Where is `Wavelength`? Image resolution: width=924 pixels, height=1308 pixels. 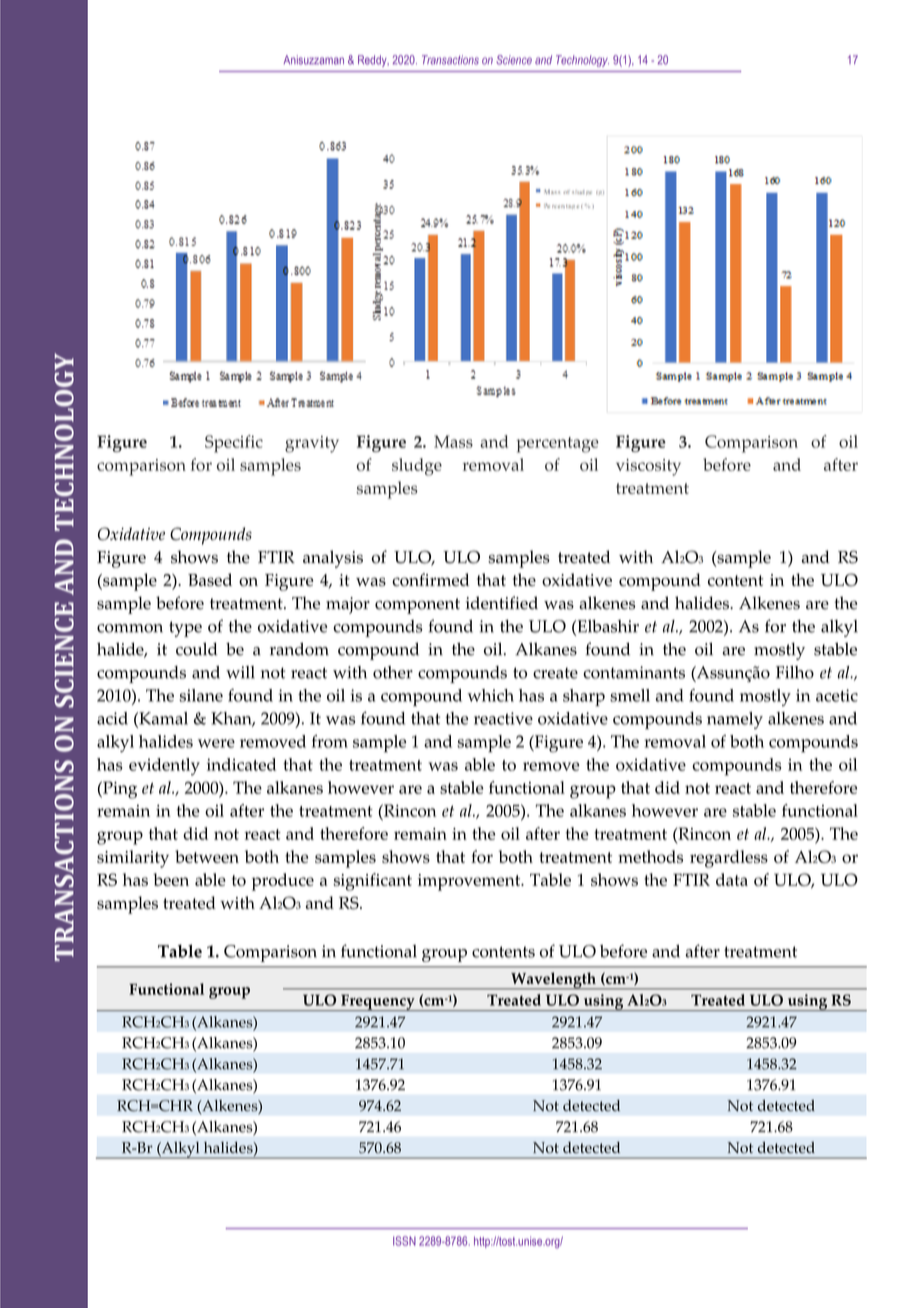
Wavelength is located at coordinates (553, 981).
